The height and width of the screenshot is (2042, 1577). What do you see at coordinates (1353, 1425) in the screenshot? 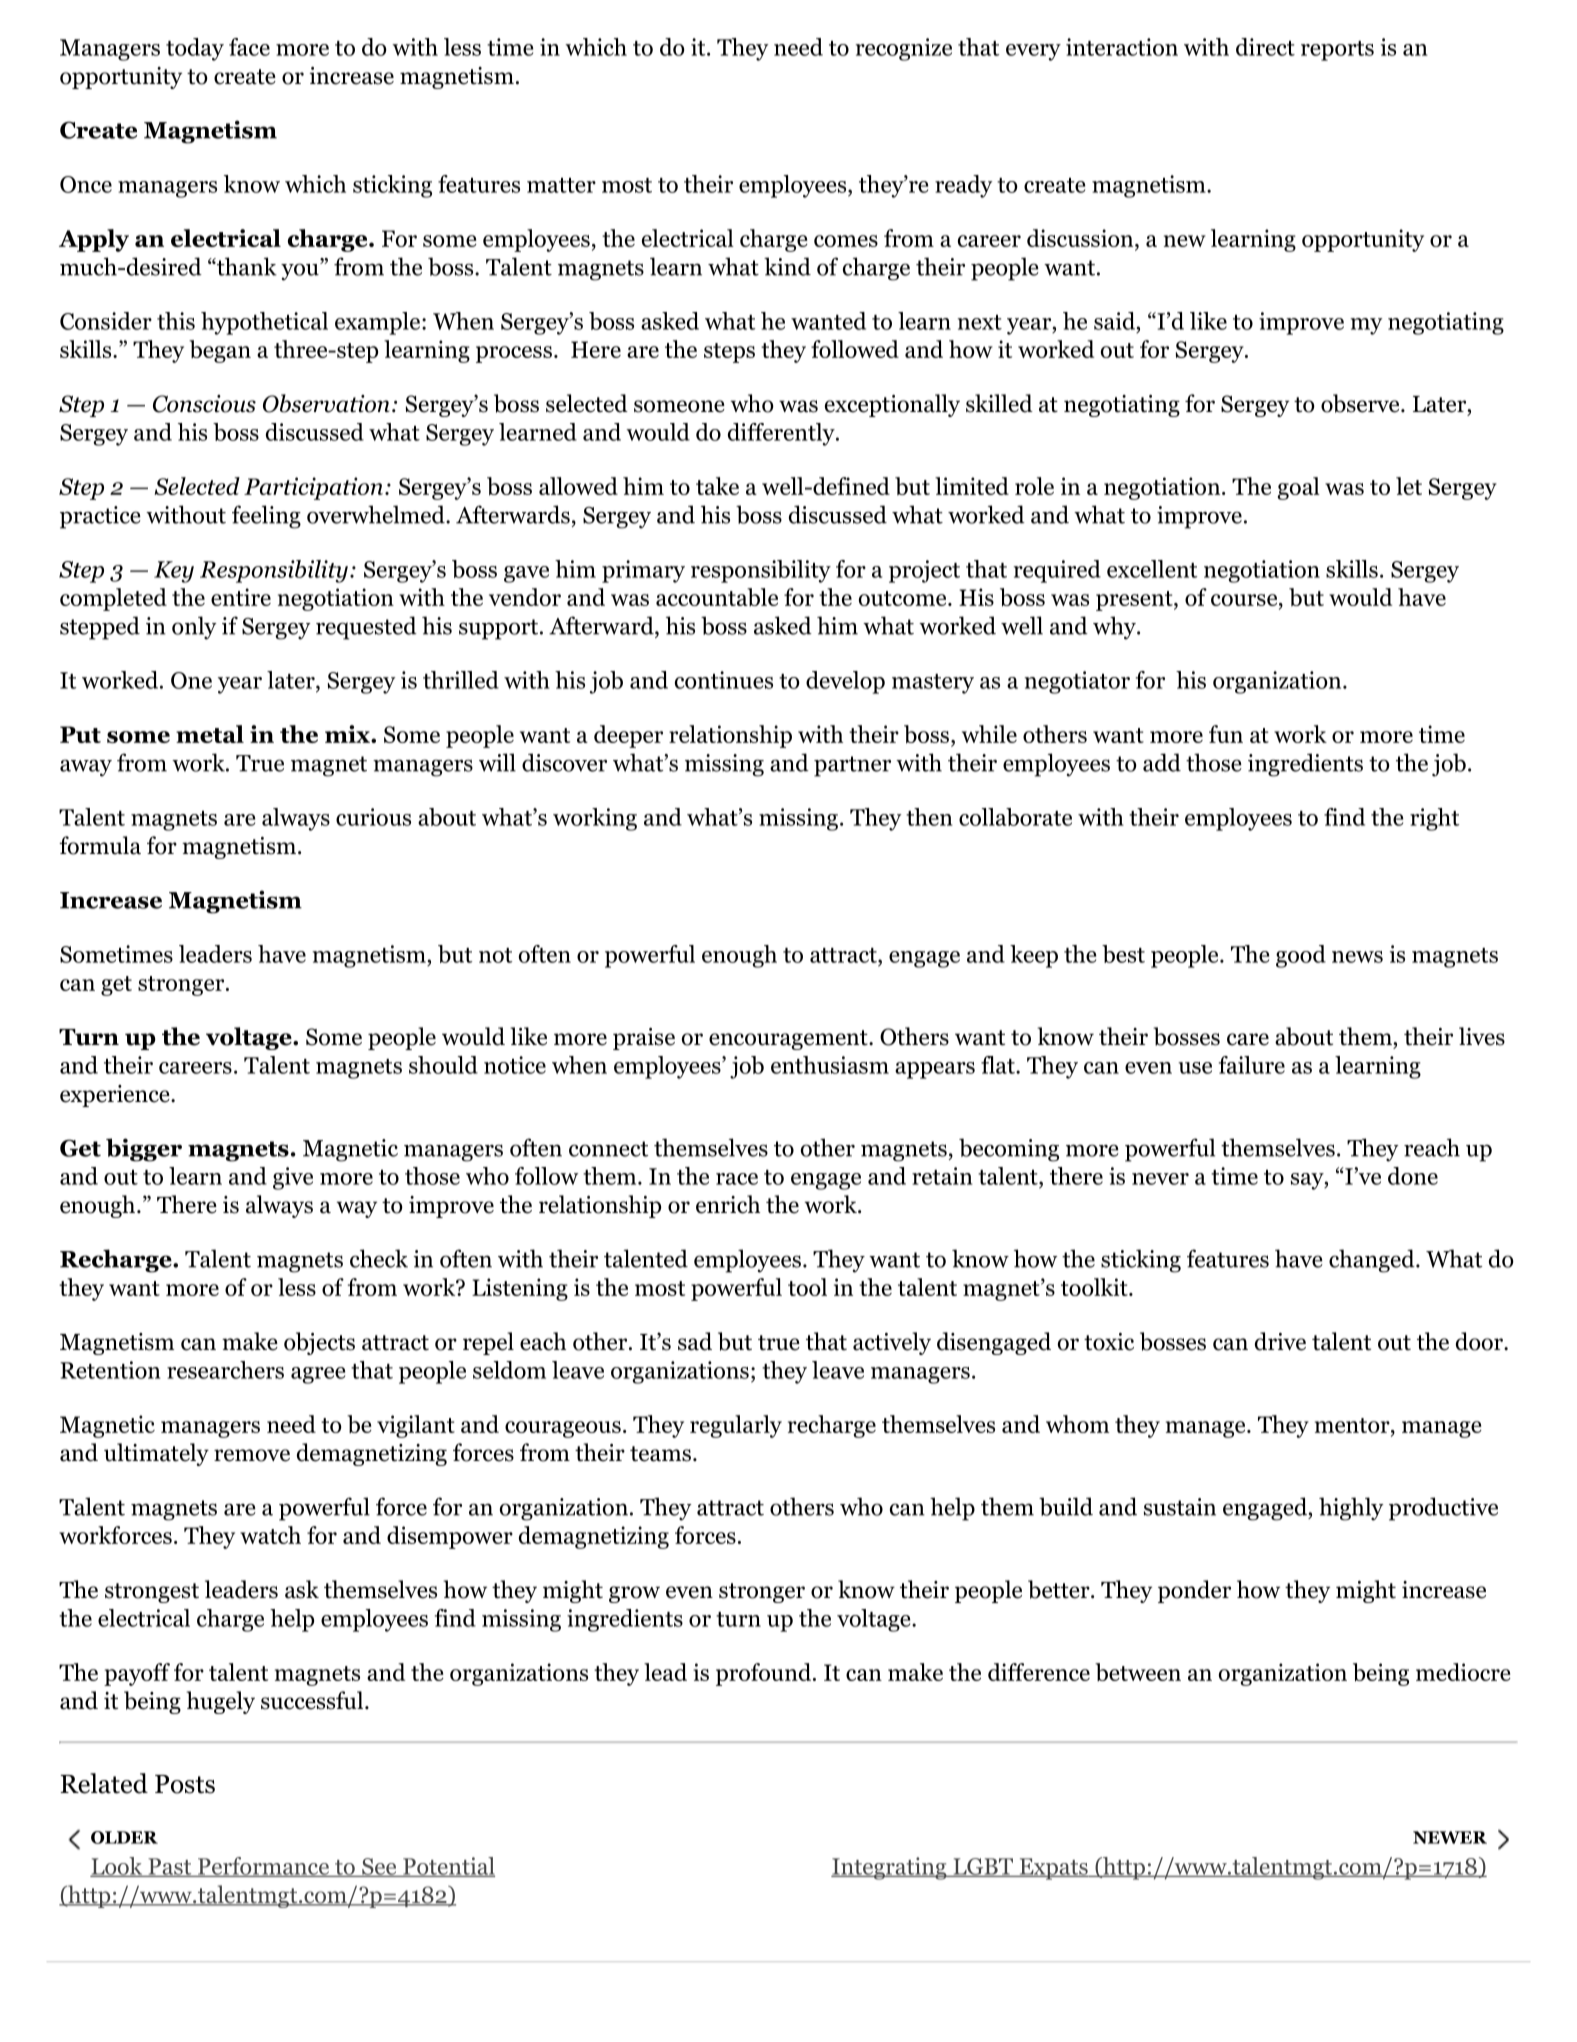
I see `mentor` at bounding box center [1353, 1425].
